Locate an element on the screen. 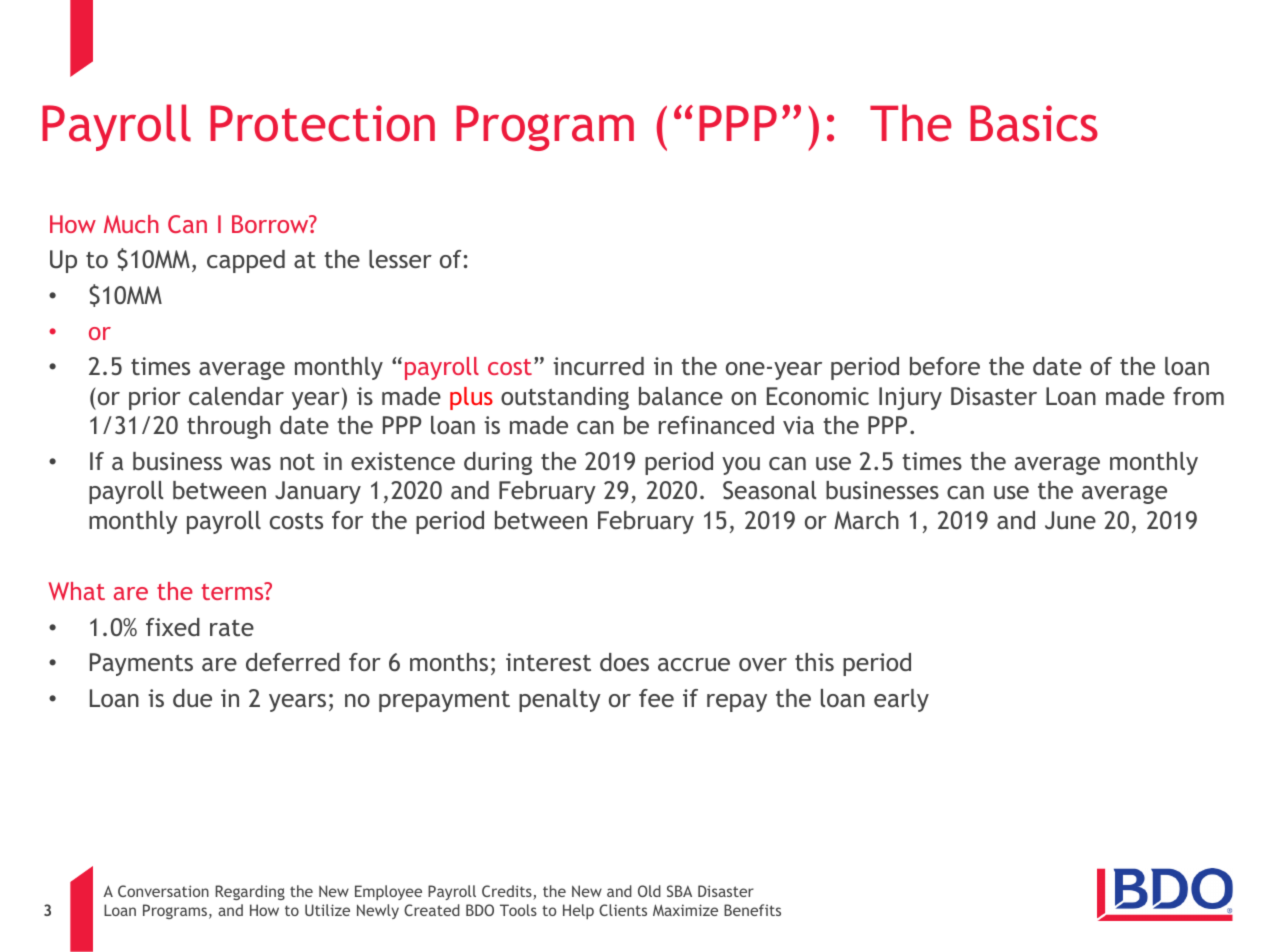  incurred is located at coordinates (598, 366).
